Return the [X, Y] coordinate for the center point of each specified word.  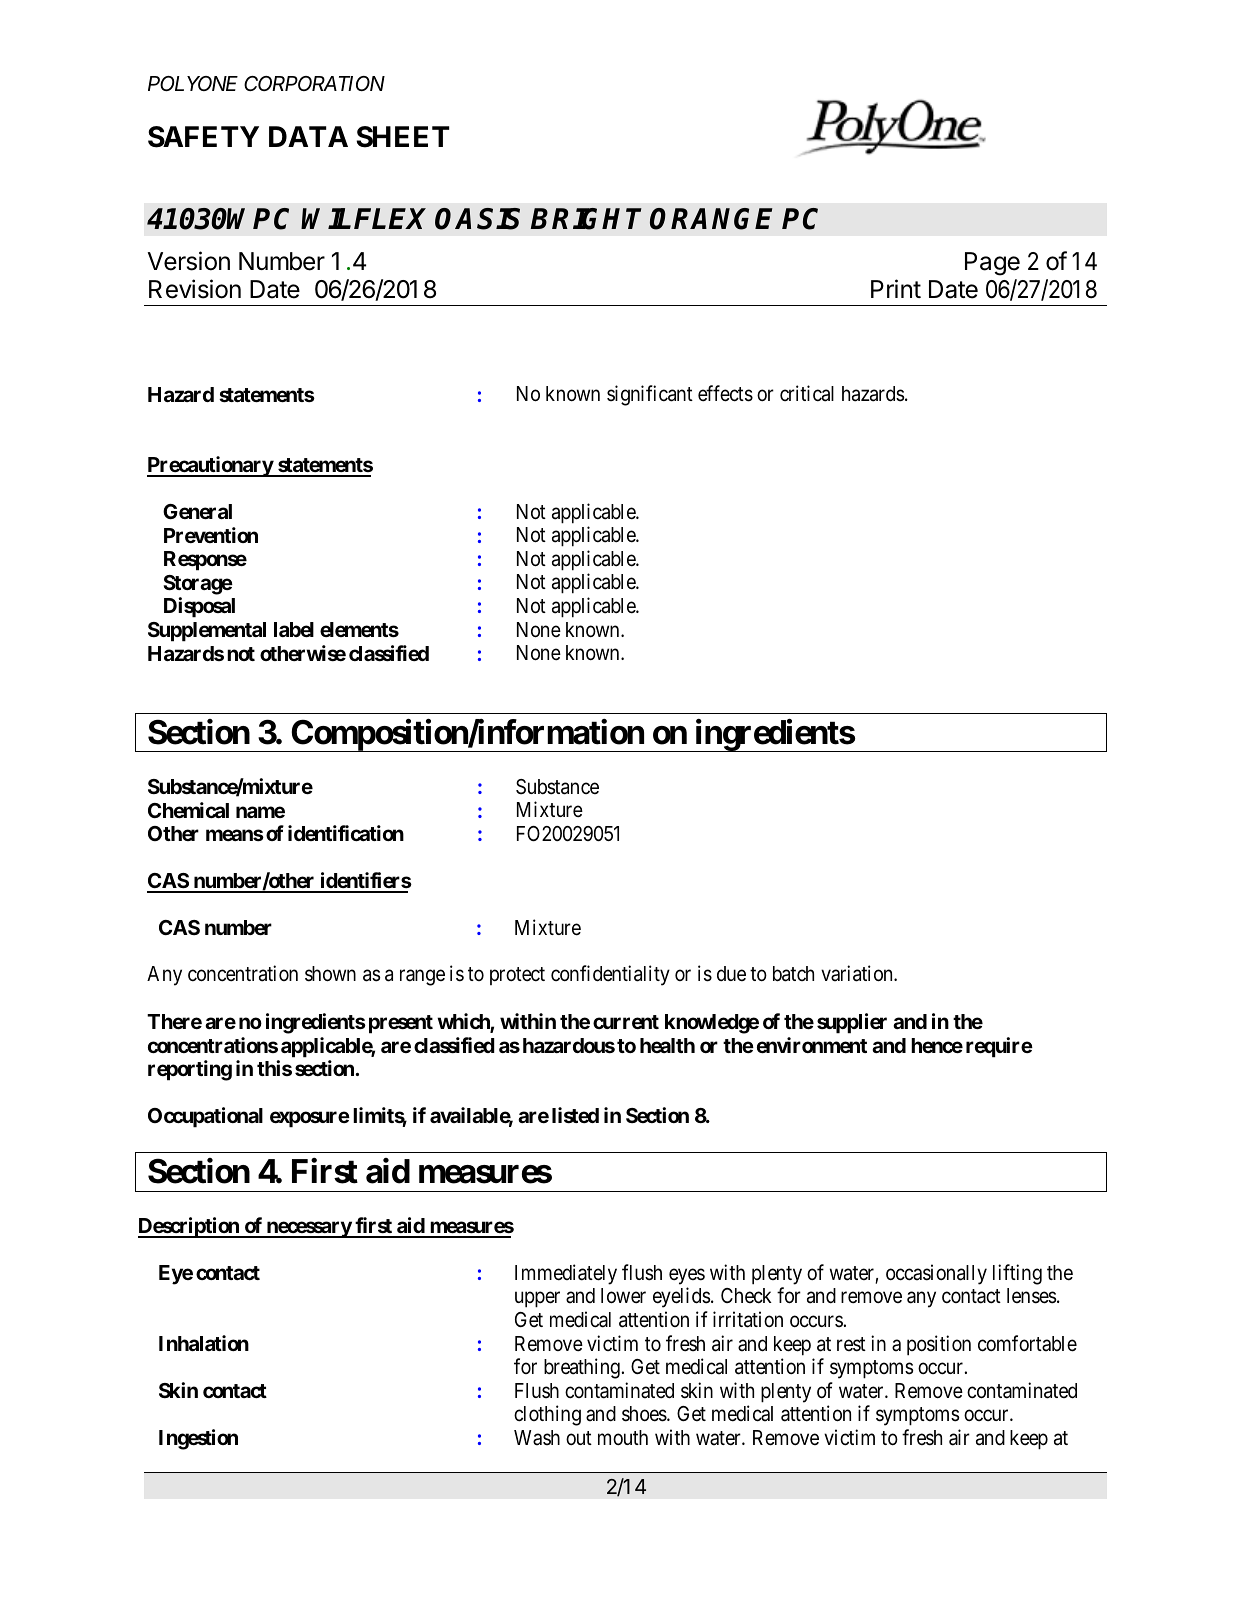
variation [858, 973]
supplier [852, 1023]
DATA [308, 136]
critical [807, 393]
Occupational [205, 1117]
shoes [645, 1414]
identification [346, 833]
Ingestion [198, 1439]
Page [992, 264]
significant [650, 395]
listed [575, 1115]
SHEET [403, 137]
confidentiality [610, 975]
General [197, 511]
